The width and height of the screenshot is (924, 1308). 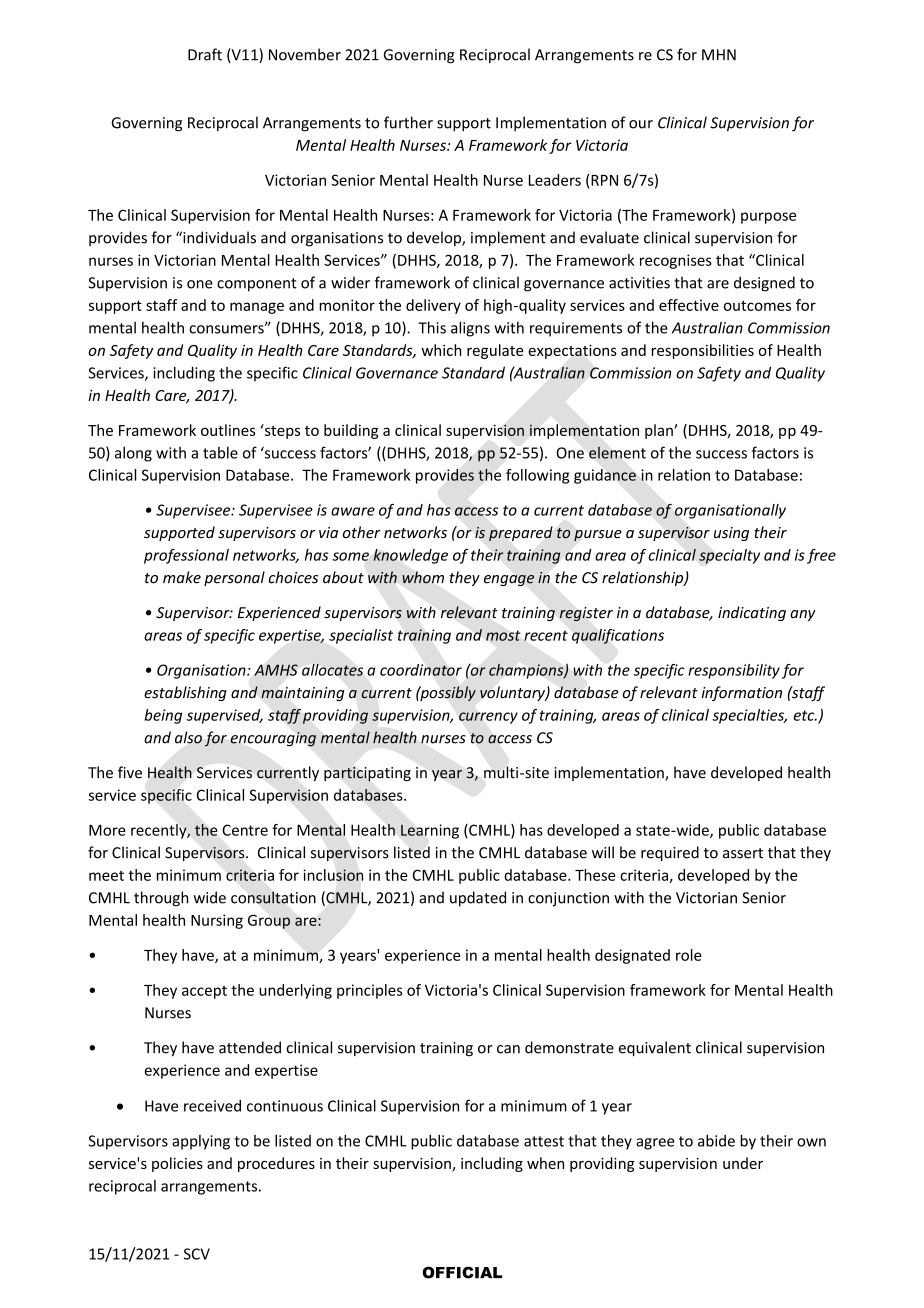 I want to click on which, so click(x=441, y=350).
